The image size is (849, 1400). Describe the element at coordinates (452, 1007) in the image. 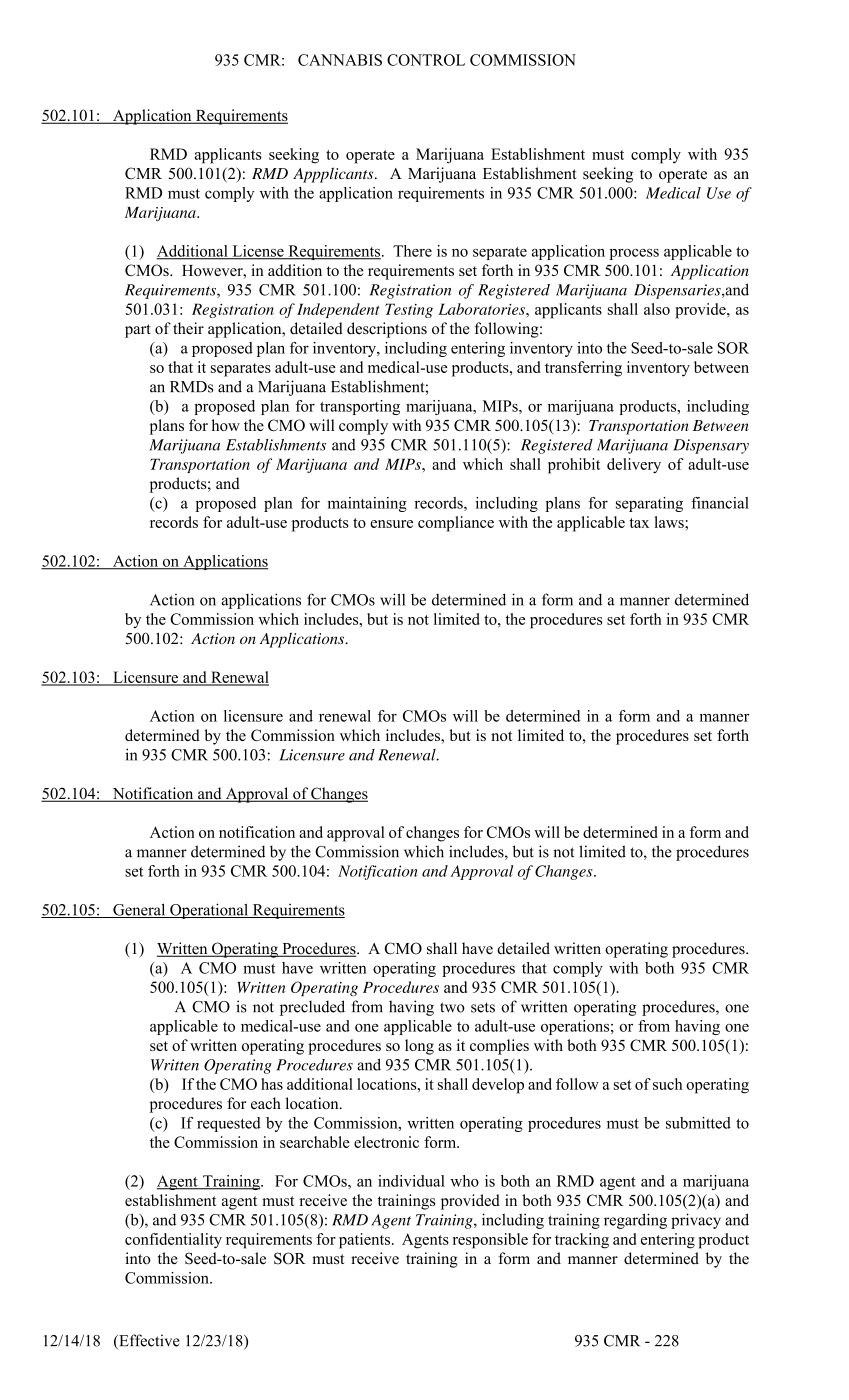

I see `two` at that location.
